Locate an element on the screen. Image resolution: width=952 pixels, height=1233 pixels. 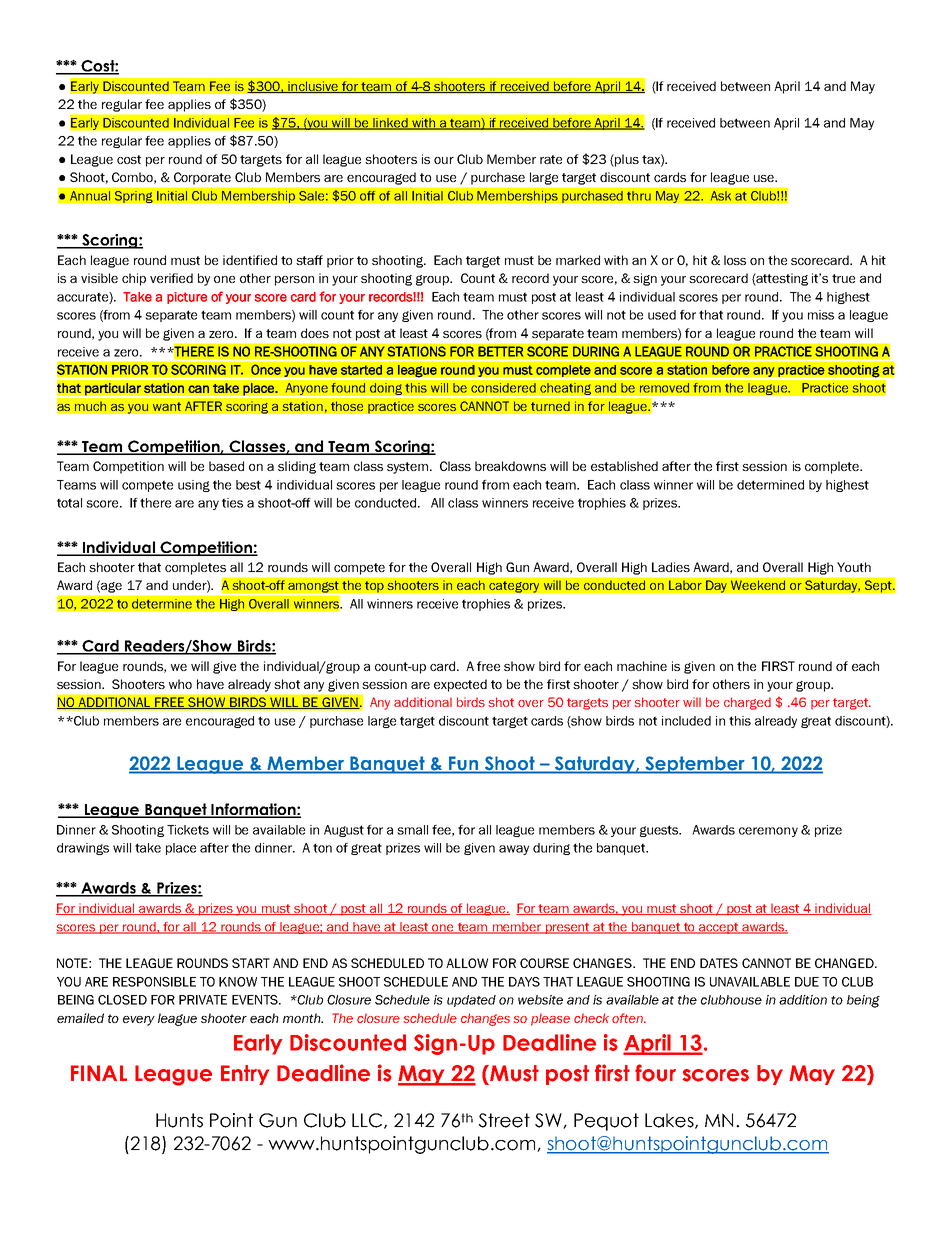
Tickets is located at coordinates (188, 830).
